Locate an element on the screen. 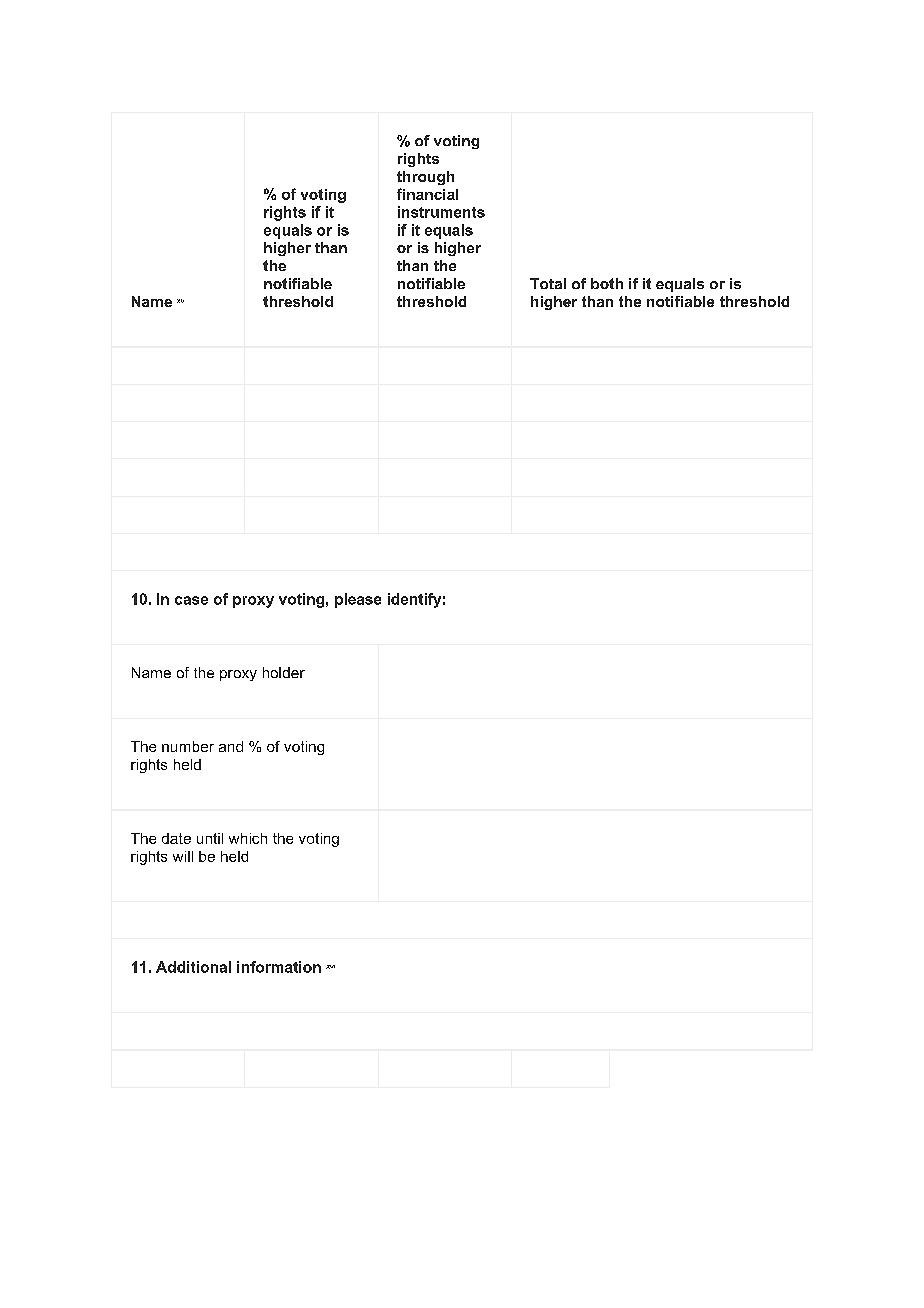 The height and width of the screenshot is (1308, 924). case is located at coordinates (191, 600).
